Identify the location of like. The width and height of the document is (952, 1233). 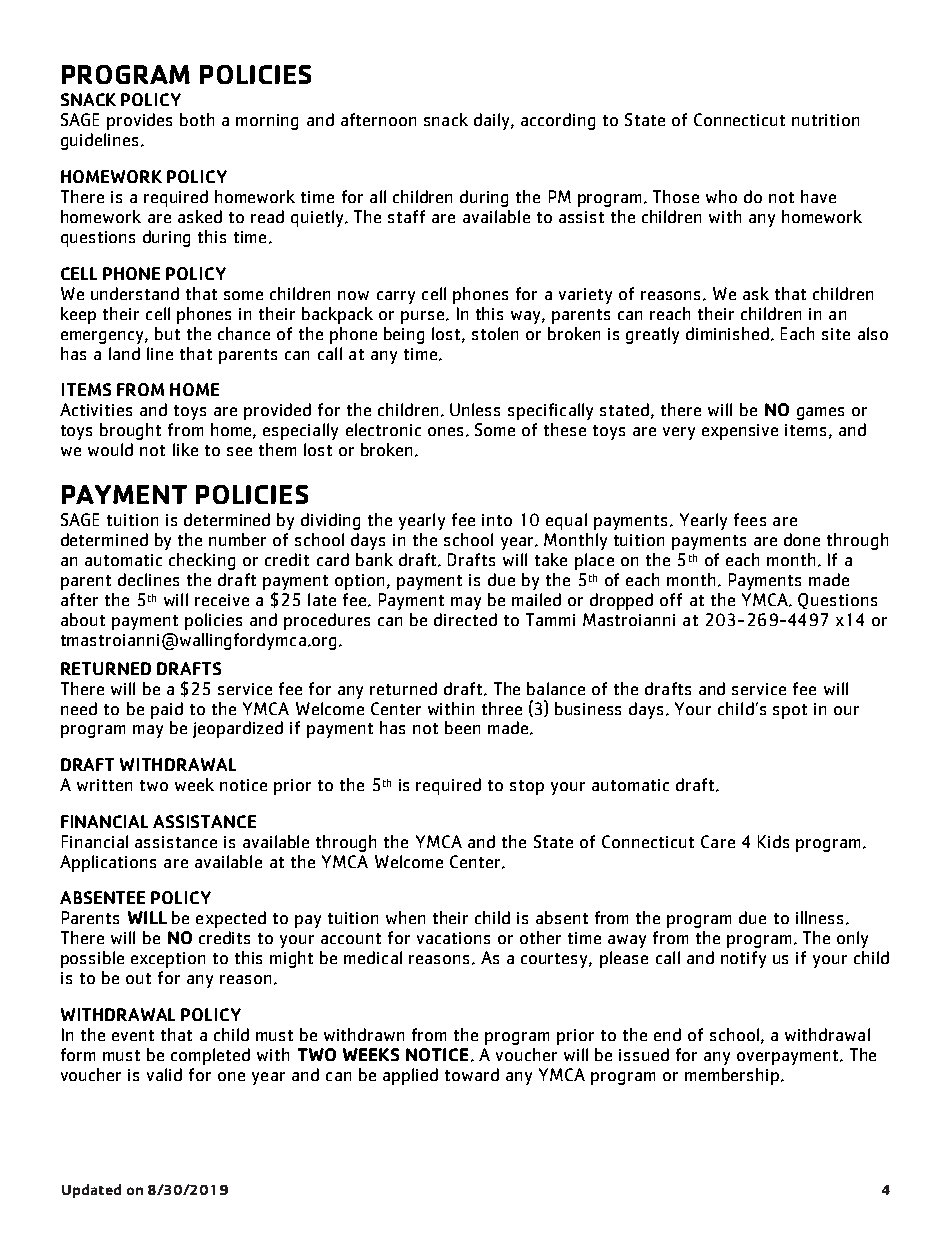
(185, 449).
